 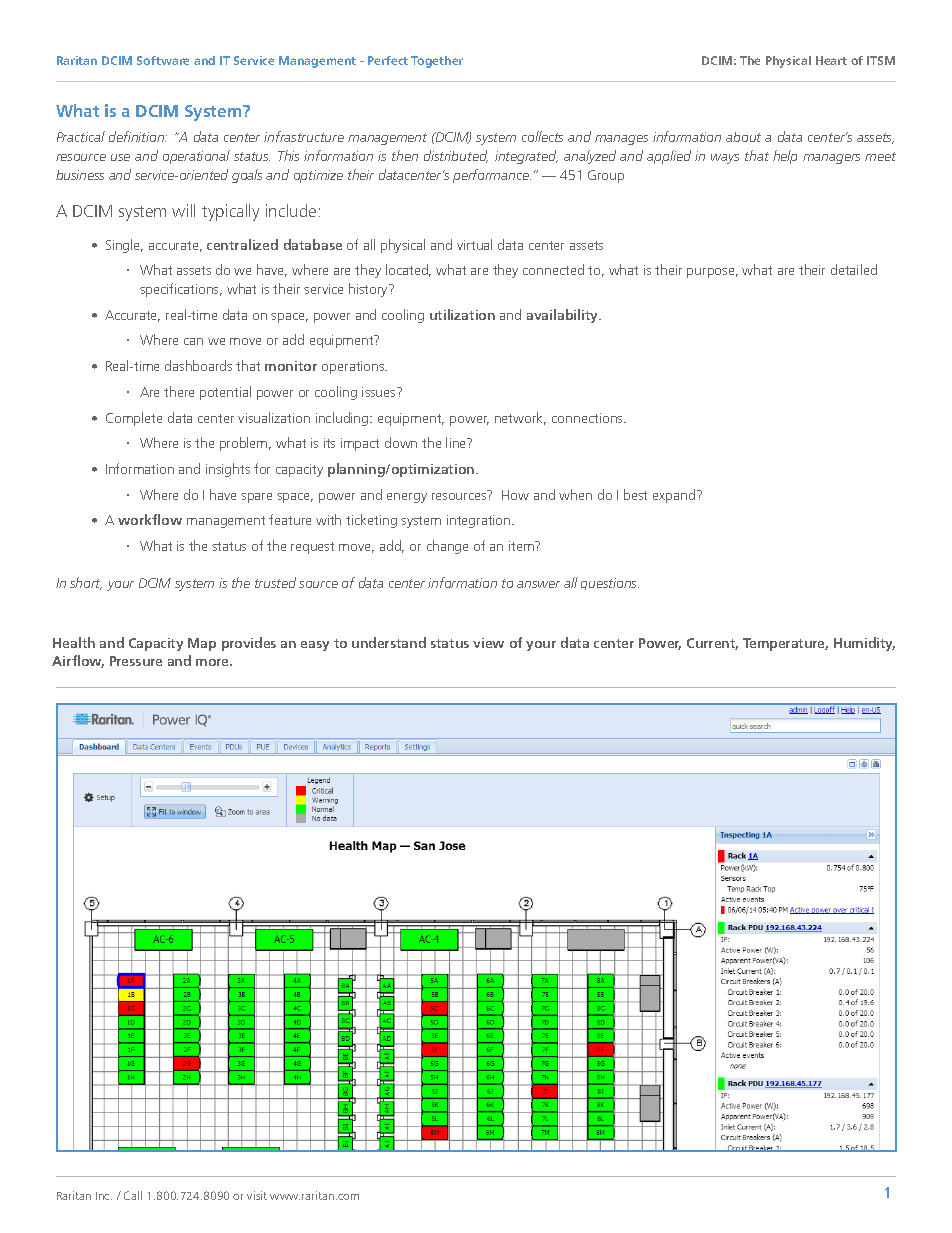 What do you see at coordinates (462, 314) in the image?
I see `utilization` at bounding box center [462, 314].
